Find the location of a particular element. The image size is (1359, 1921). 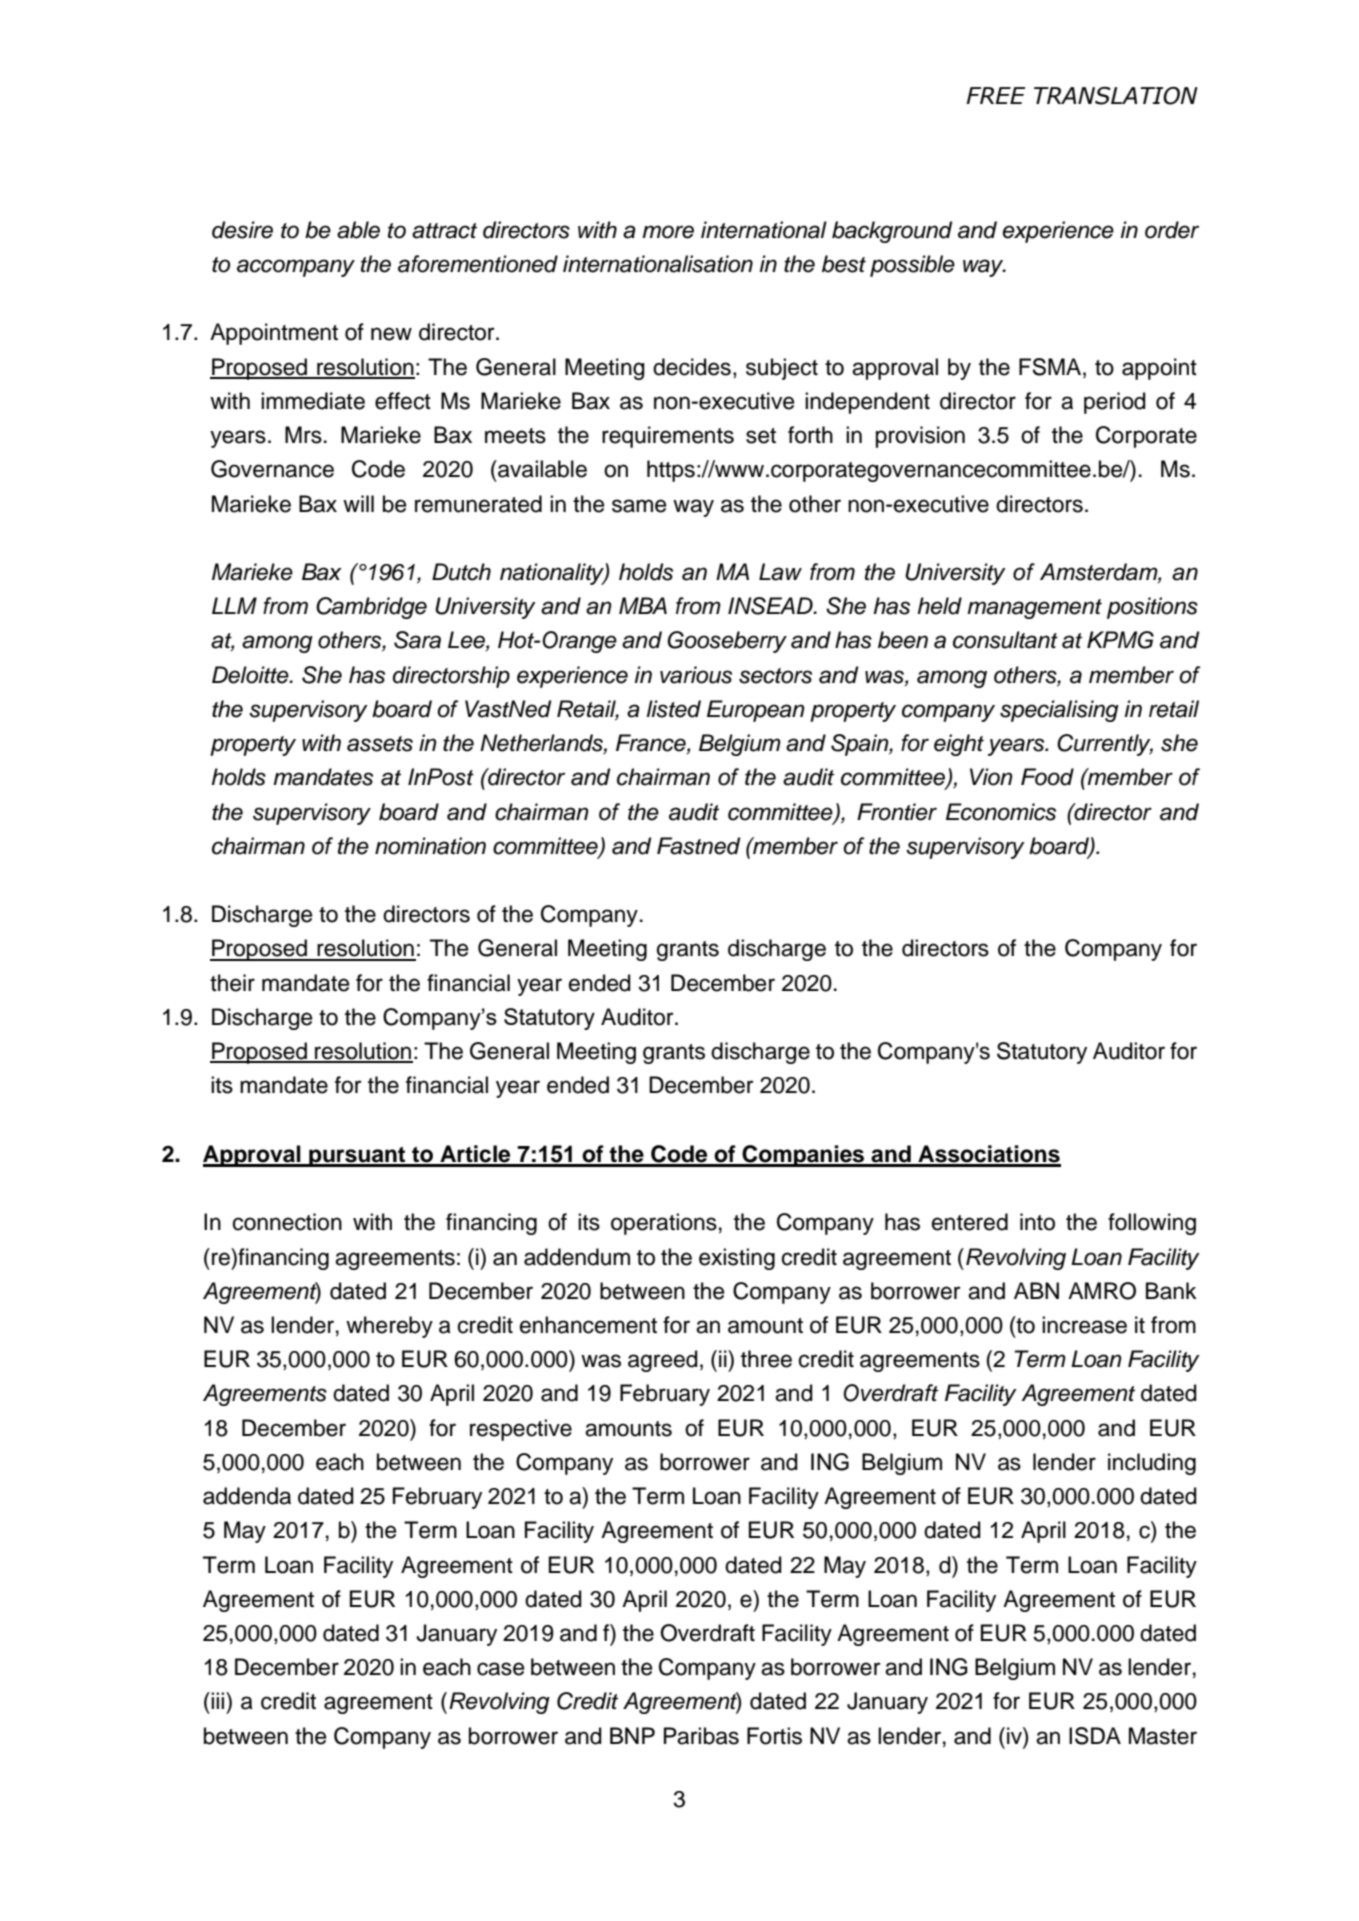

will is located at coordinates (358, 503).
